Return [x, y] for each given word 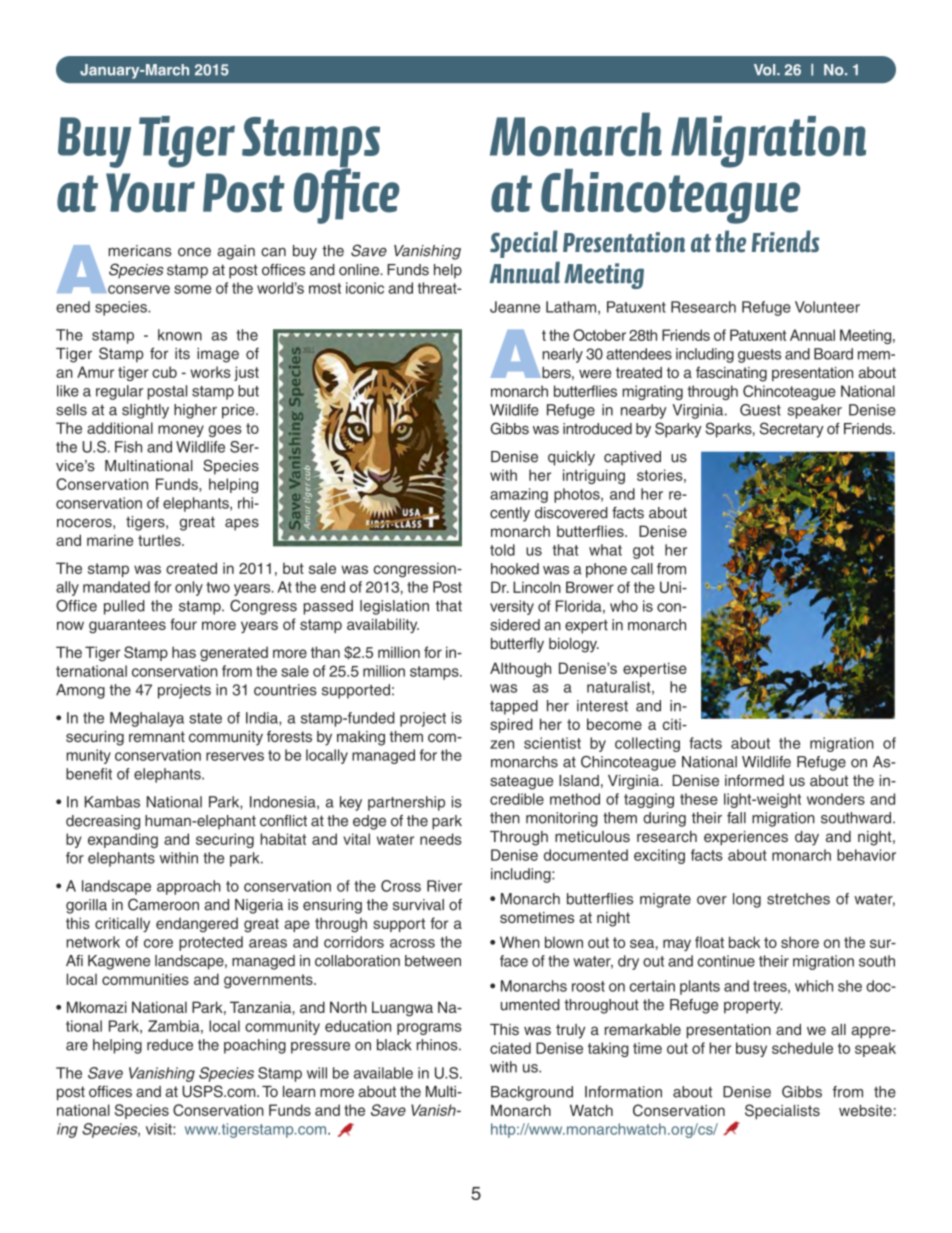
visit [160, 1129]
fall [736, 818]
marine [110, 540]
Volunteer [827, 307]
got [643, 552]
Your [150, 193]
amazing [519, 495]
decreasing [103, 822]
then [505, 818]
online [360, 270]
